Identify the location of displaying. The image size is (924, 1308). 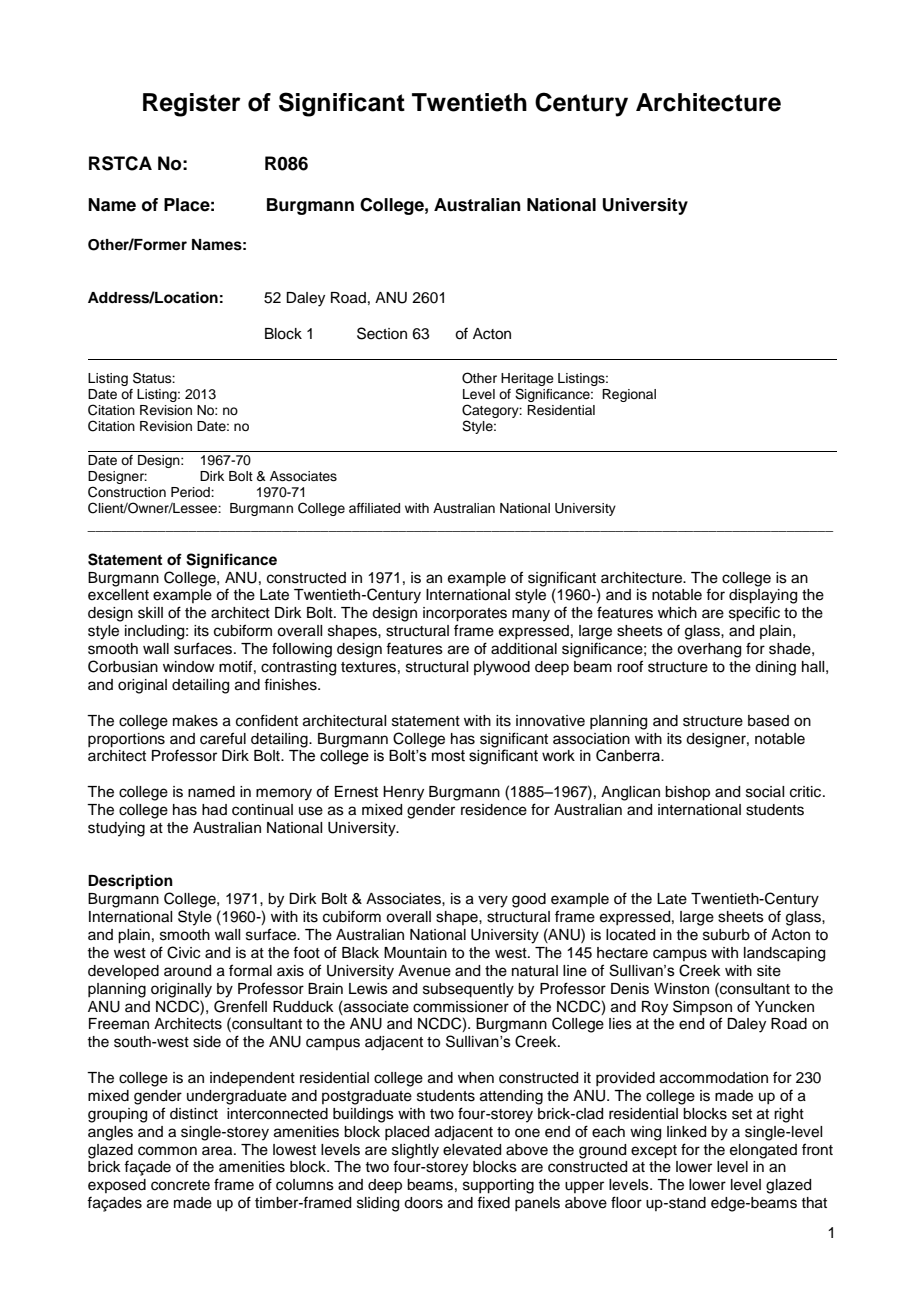
(763, 596).
